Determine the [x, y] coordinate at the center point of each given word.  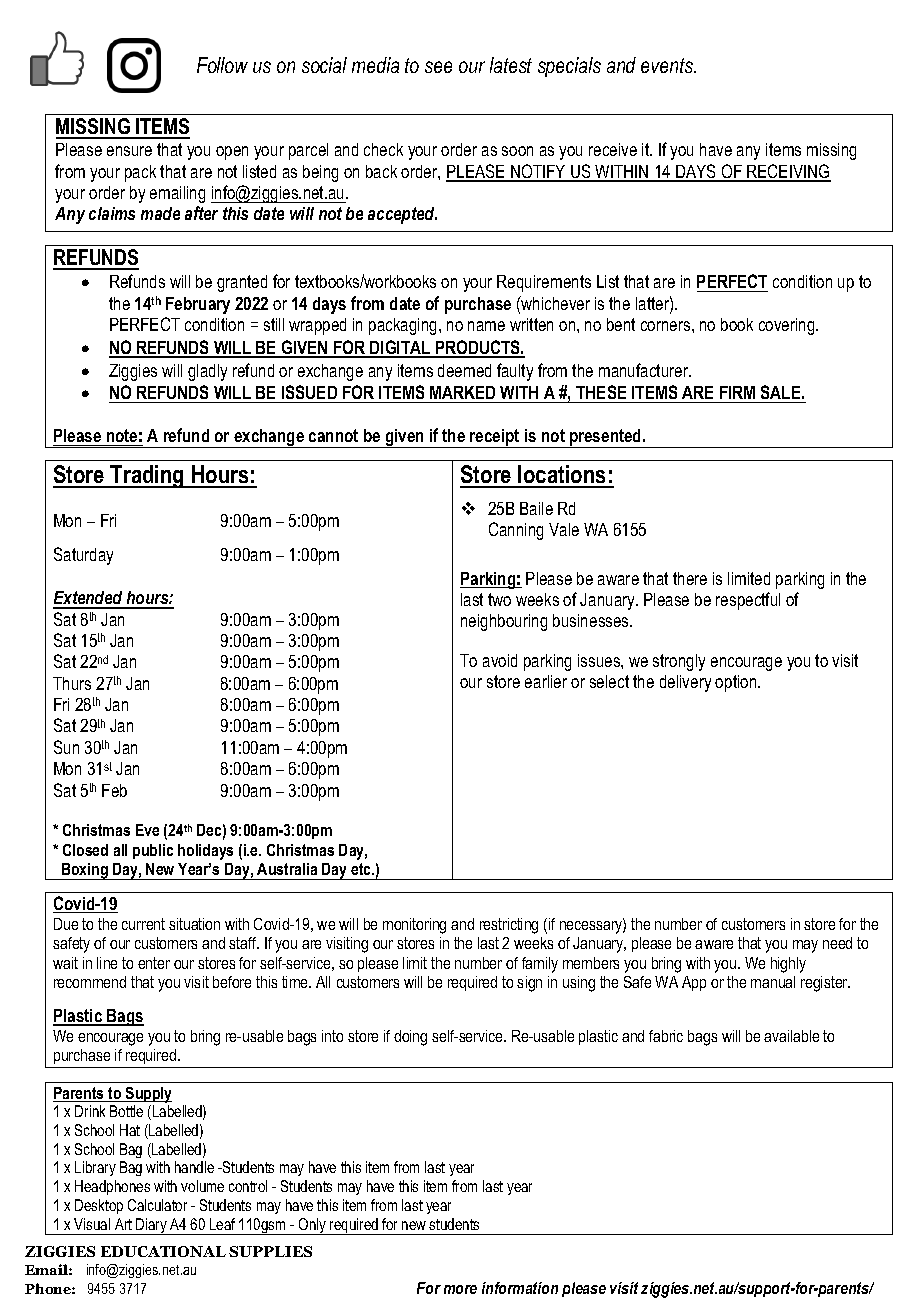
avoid [500, 660]
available [791, 1036]
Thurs [72, 683]
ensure [129, 151]
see [438, 67]
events [668, 65]
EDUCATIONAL [163, 1251]
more [460, 1289]
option [737, 683]
